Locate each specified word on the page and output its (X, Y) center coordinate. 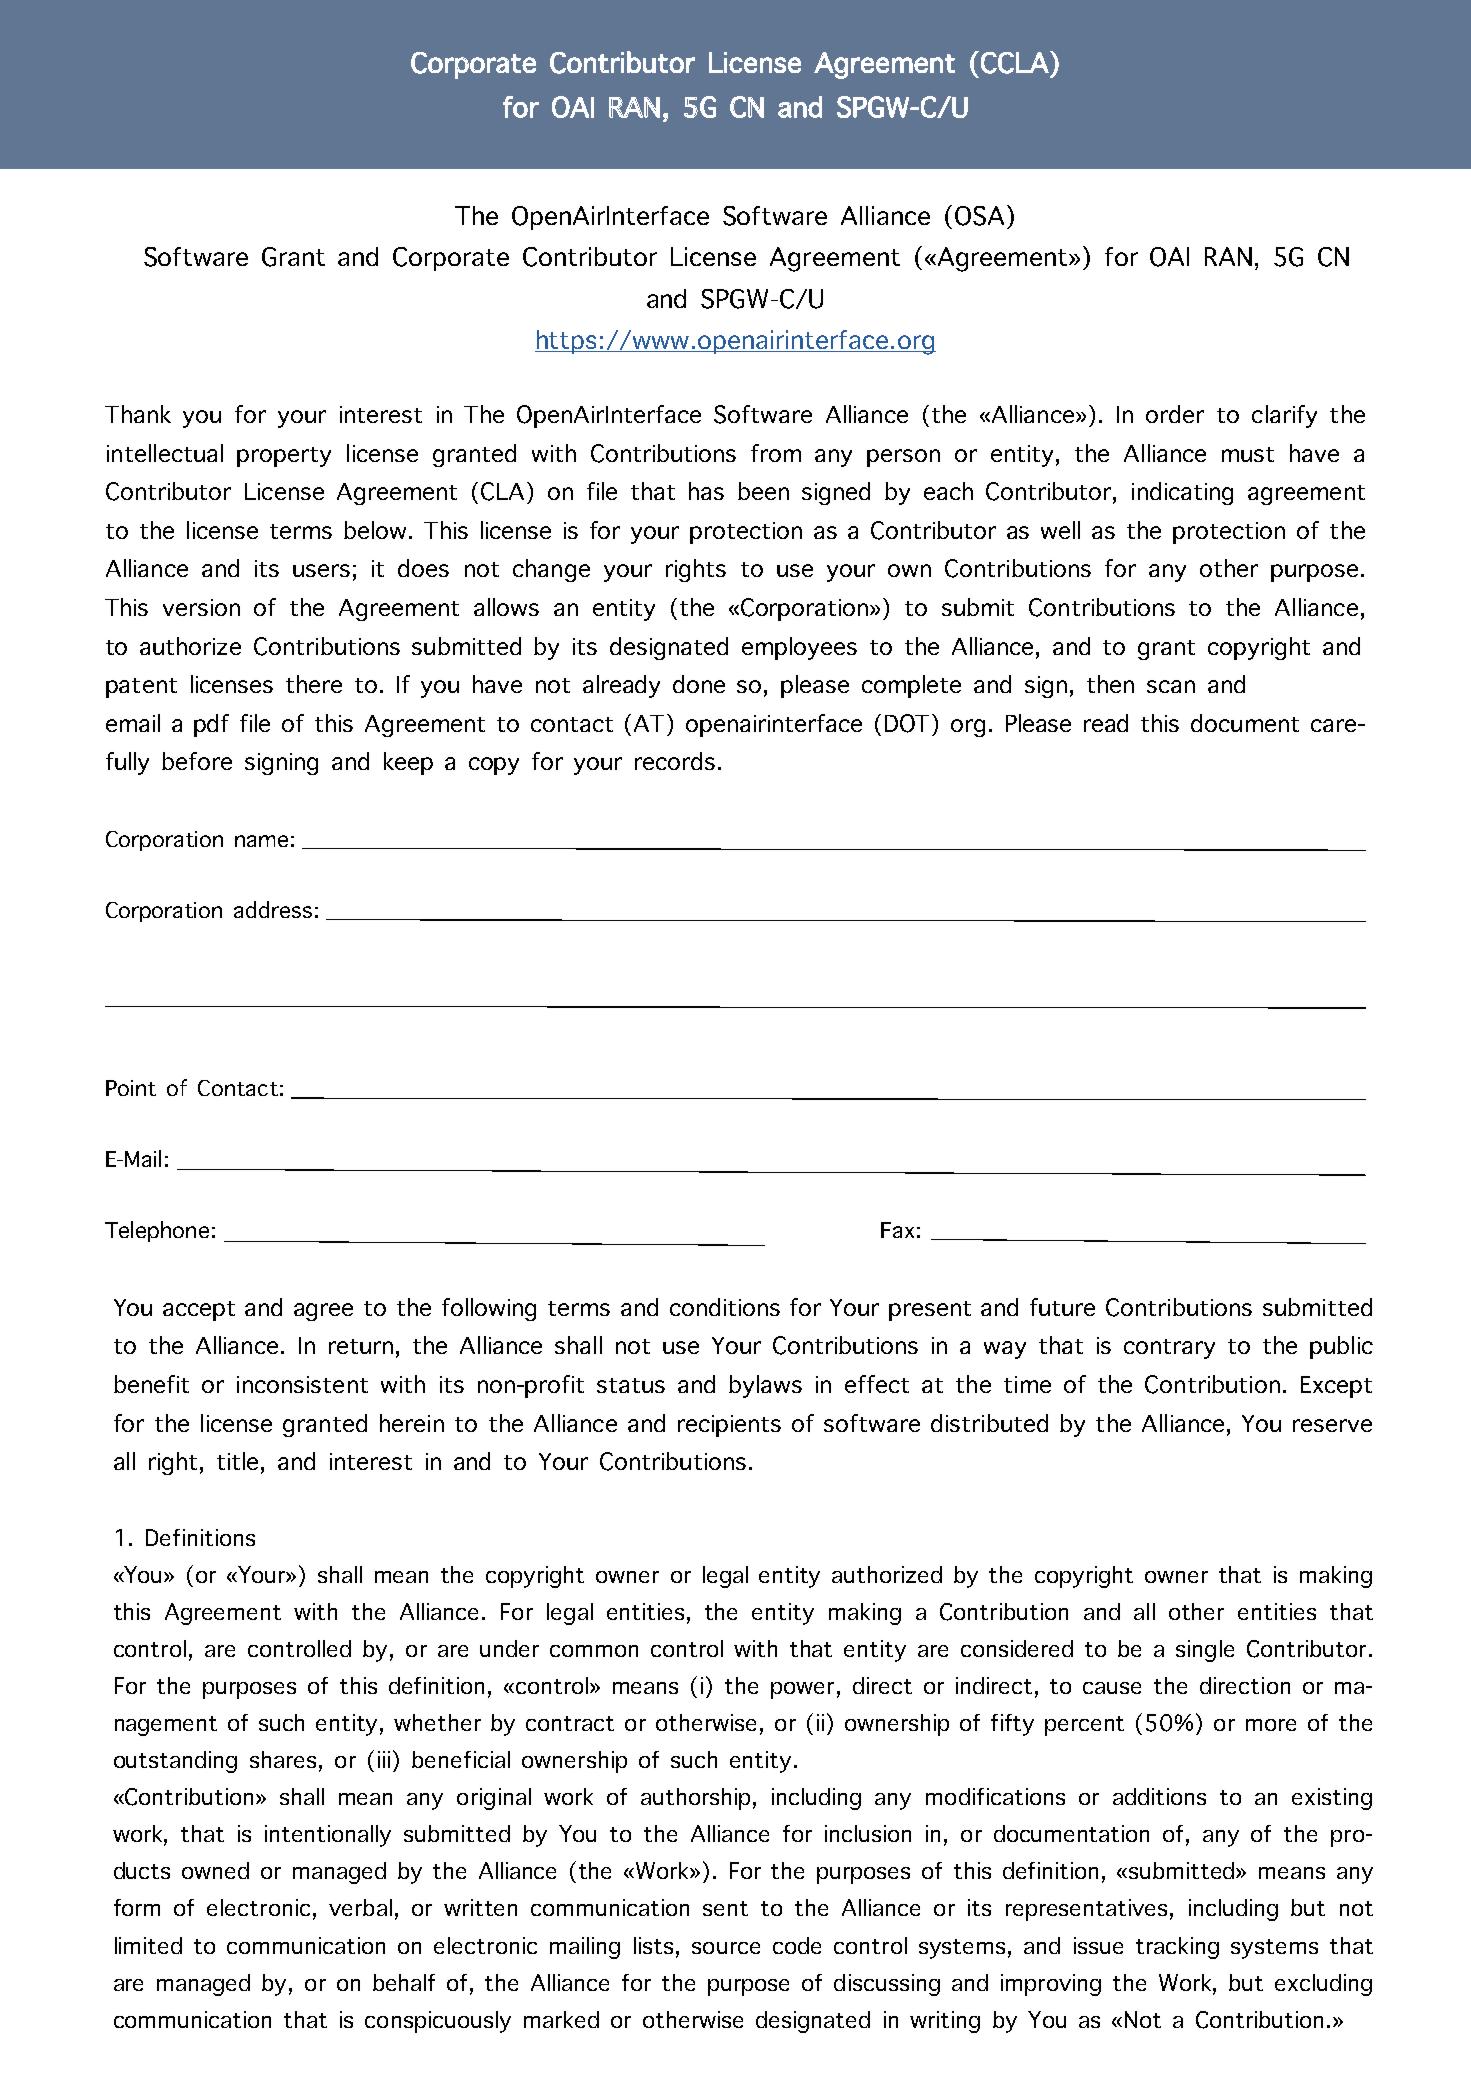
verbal (360, 1907)
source (726, 1948)
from (776, 453)
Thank (138, 414)
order (1175, 414)
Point (131, 1088)
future (1062, 1307)
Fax (897, 1230)
